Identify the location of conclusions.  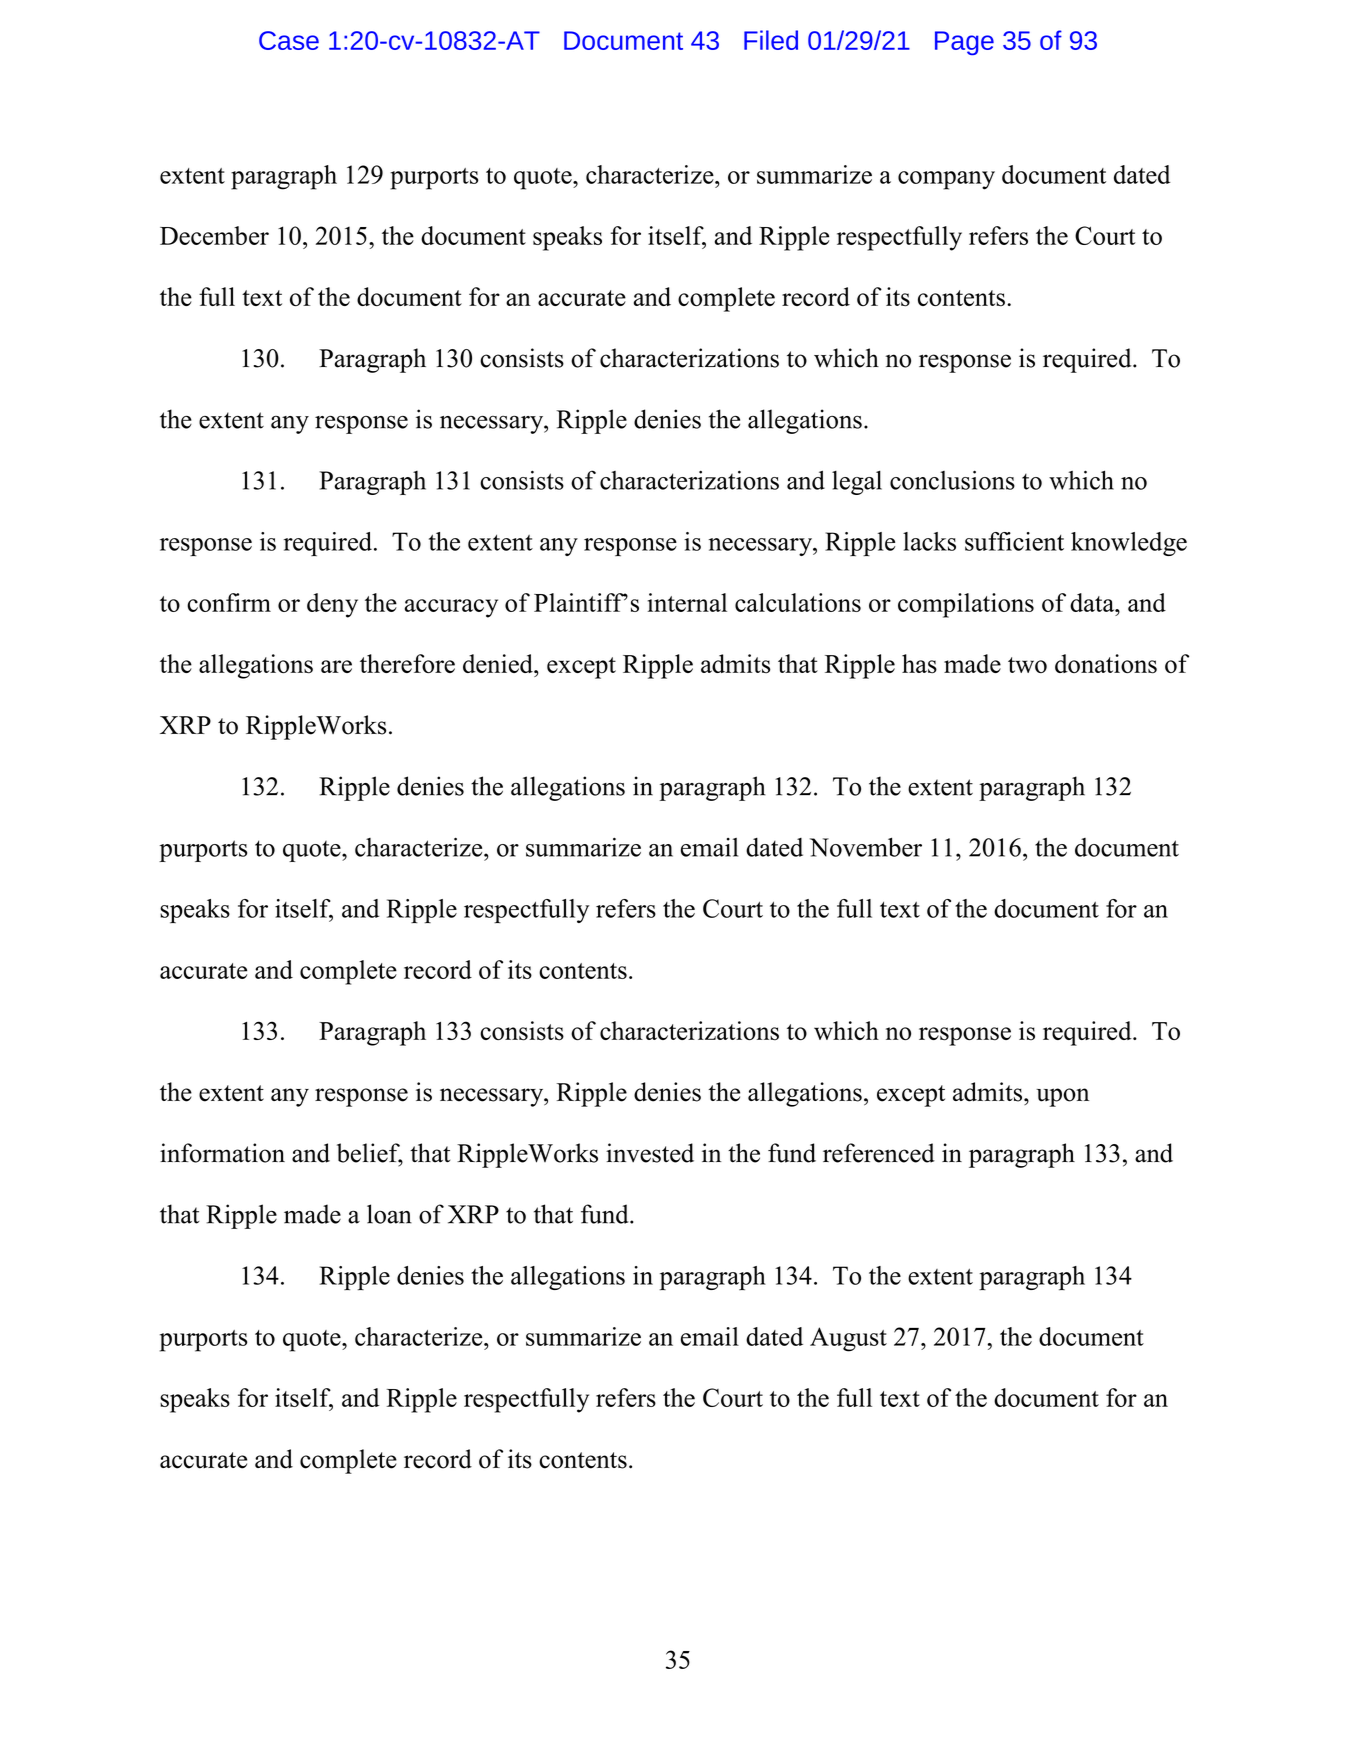
(952, 480).
